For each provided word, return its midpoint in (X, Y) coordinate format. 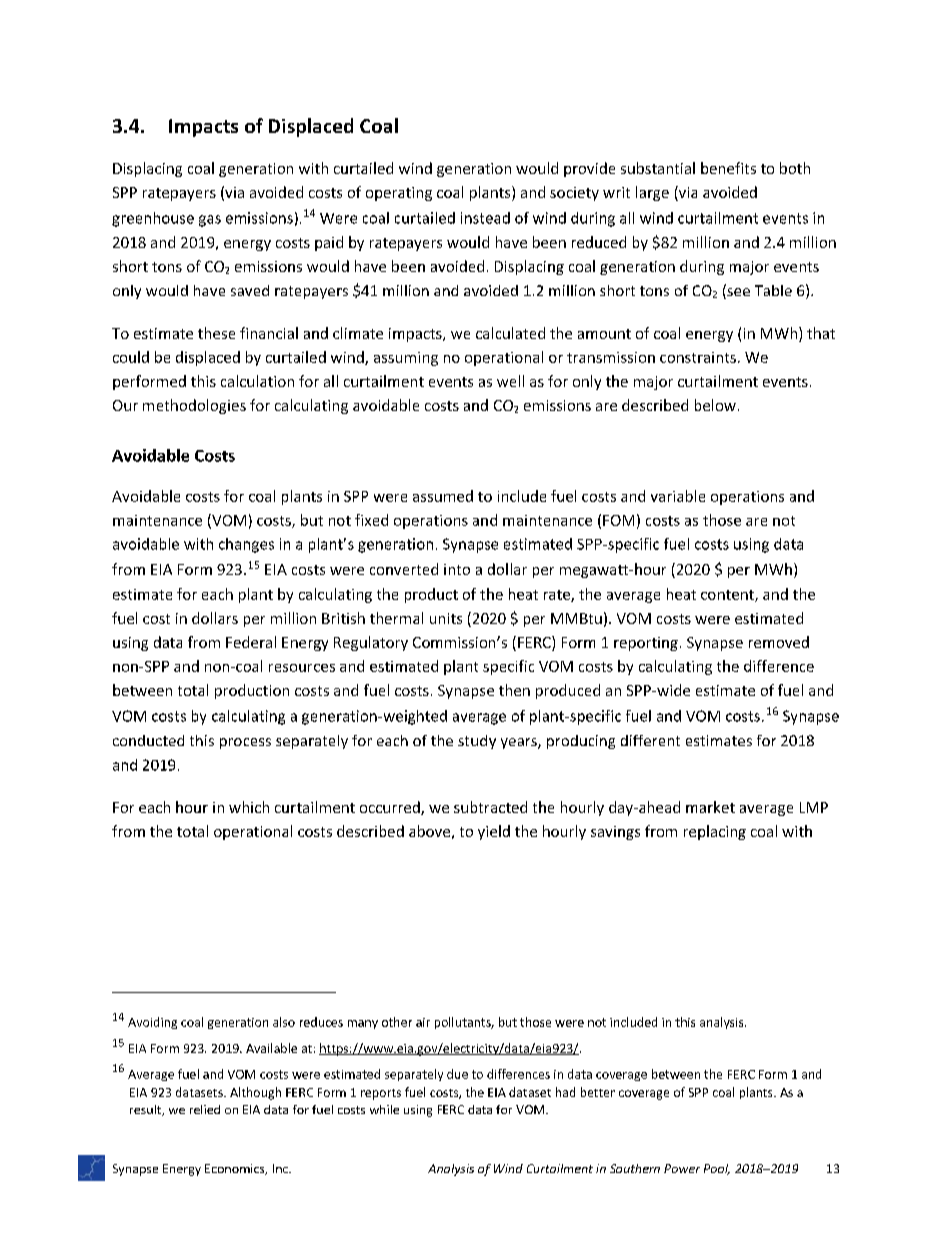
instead (485, 218)
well (510, 381)
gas (210, 221)
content (728, 596)
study (477, 742)
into (457, 569)
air (423, 1022)
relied (205, 1109)
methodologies (194, 406)
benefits (728, 168)
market (710, 807)
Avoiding (152, 1023)
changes (246, 545)
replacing (715, 832)
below (715, 405)
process (245, 743)
